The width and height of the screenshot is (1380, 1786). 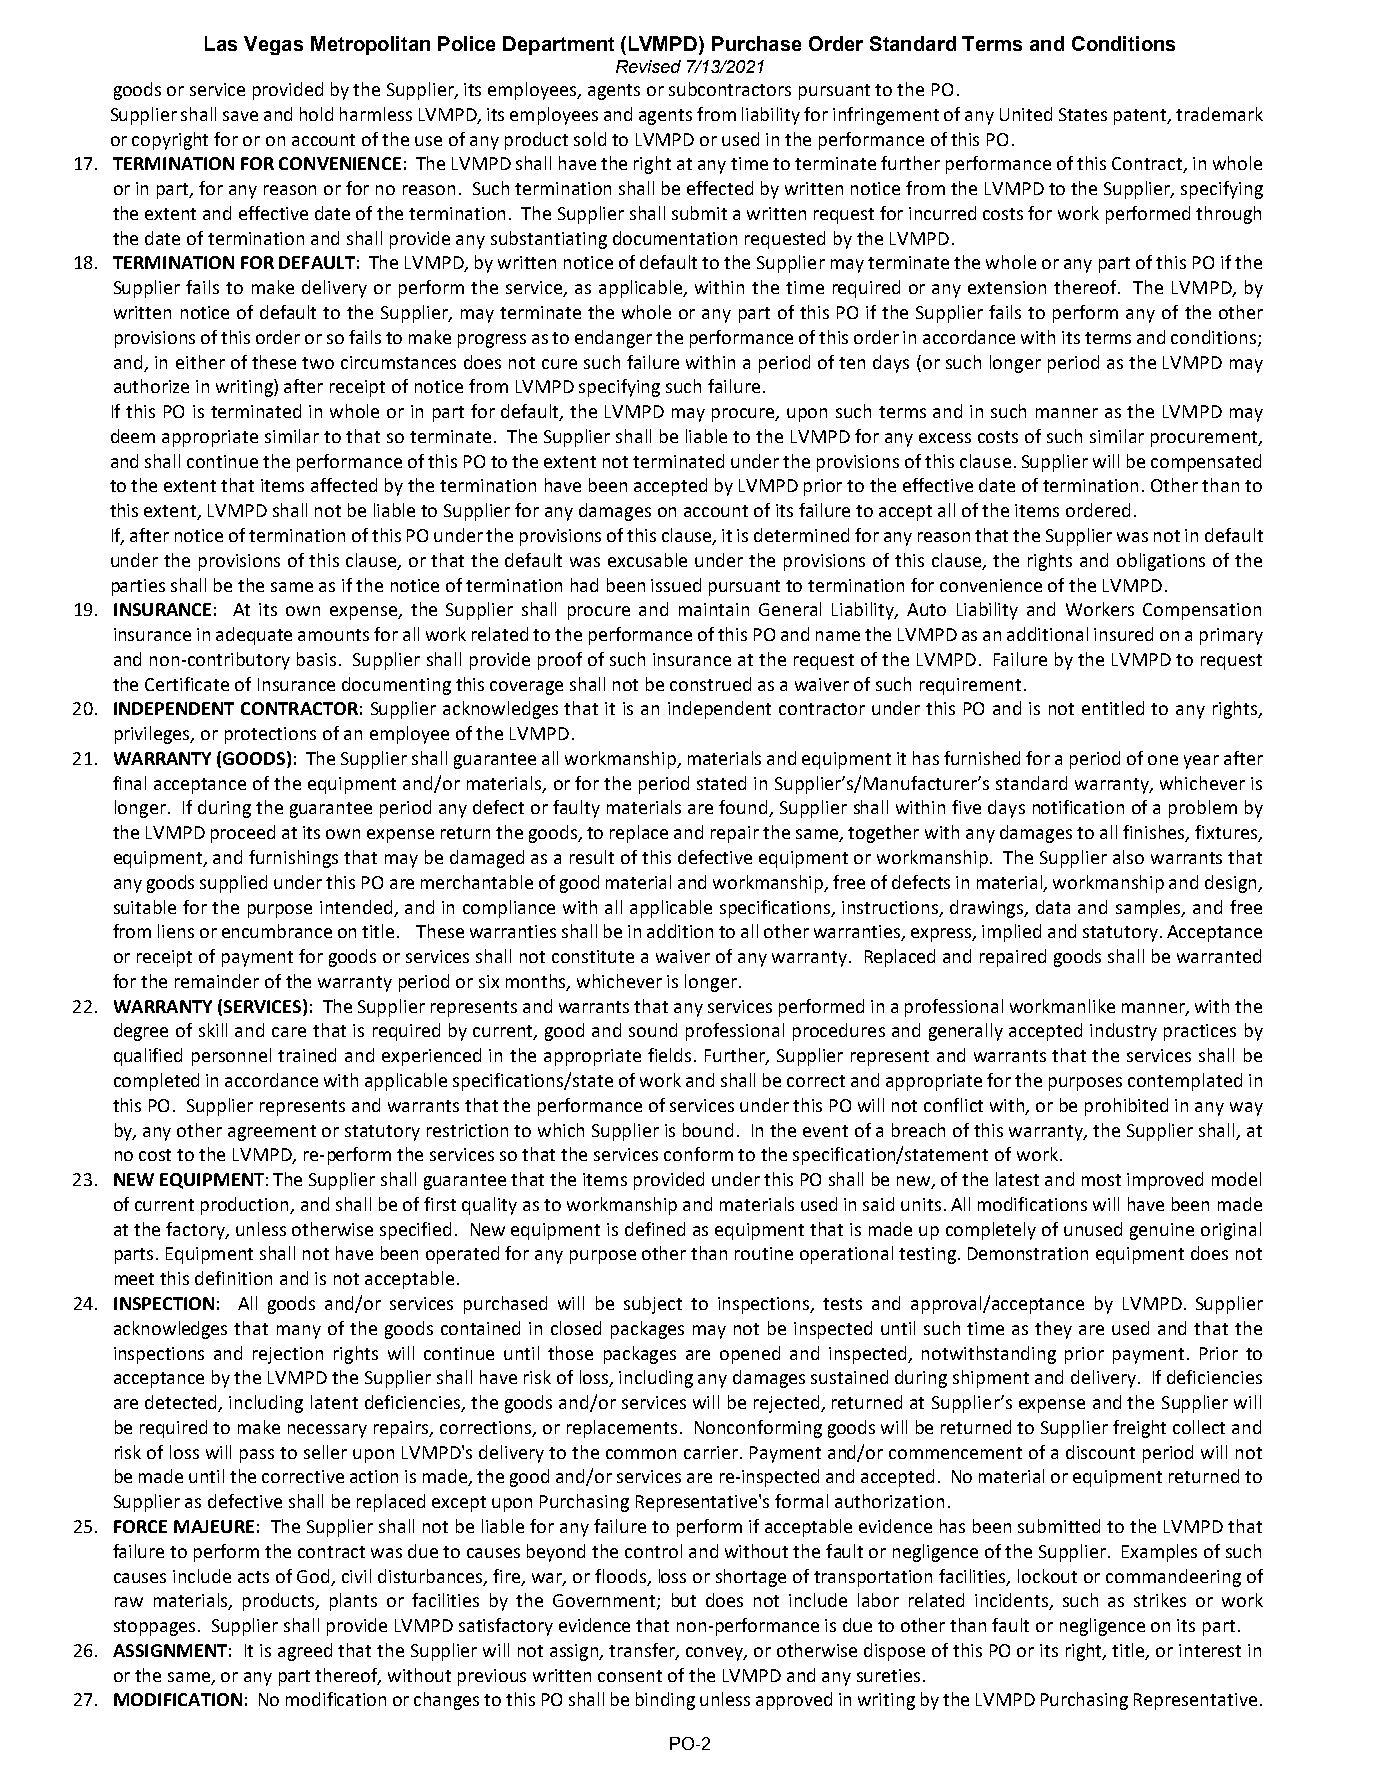 What do you see at coordinates (648, 66) in the screenshot?
I see `Revised` at bounding box center [648, 66].
